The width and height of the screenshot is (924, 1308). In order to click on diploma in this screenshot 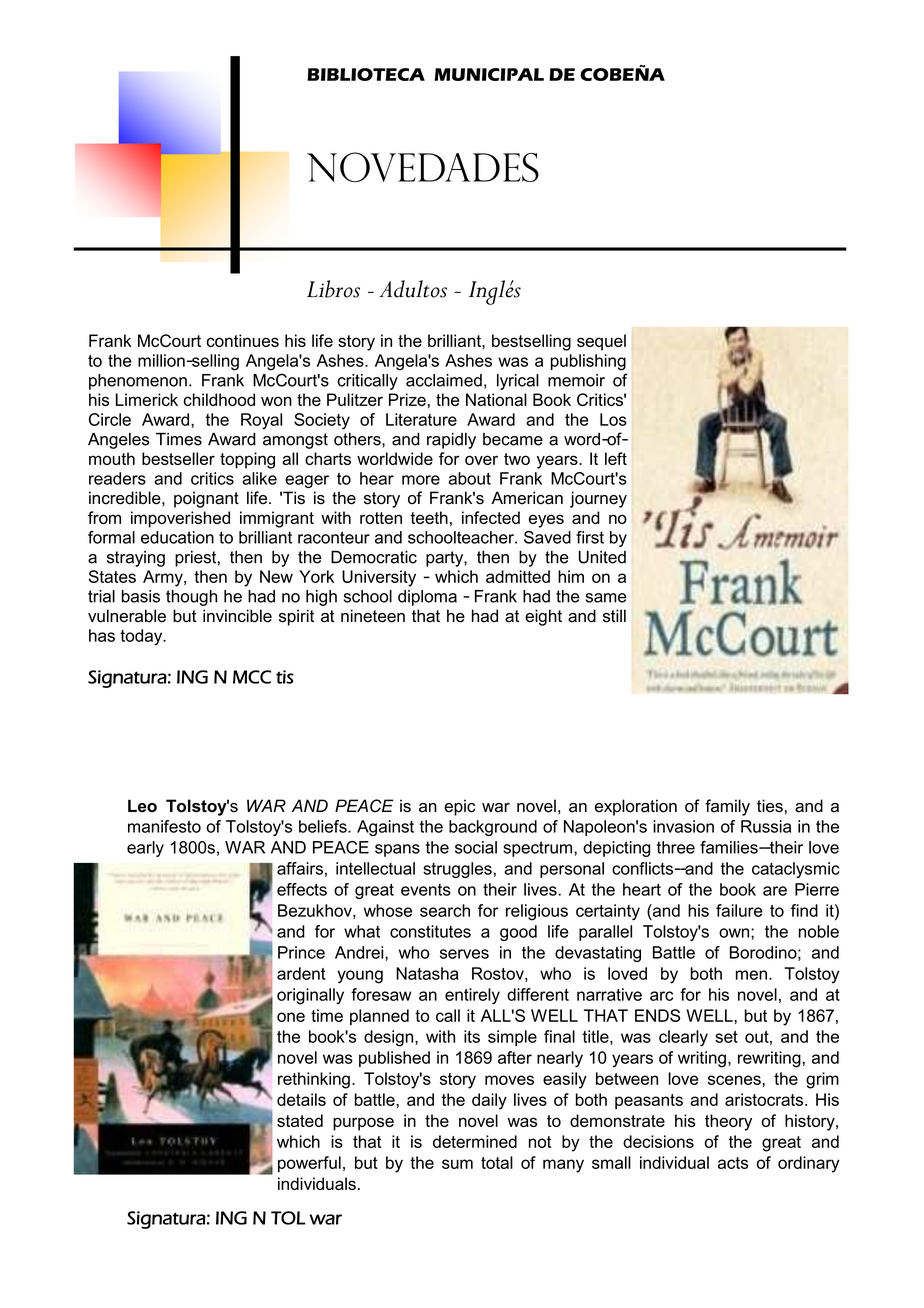, I will do `click(427, 598)`.
